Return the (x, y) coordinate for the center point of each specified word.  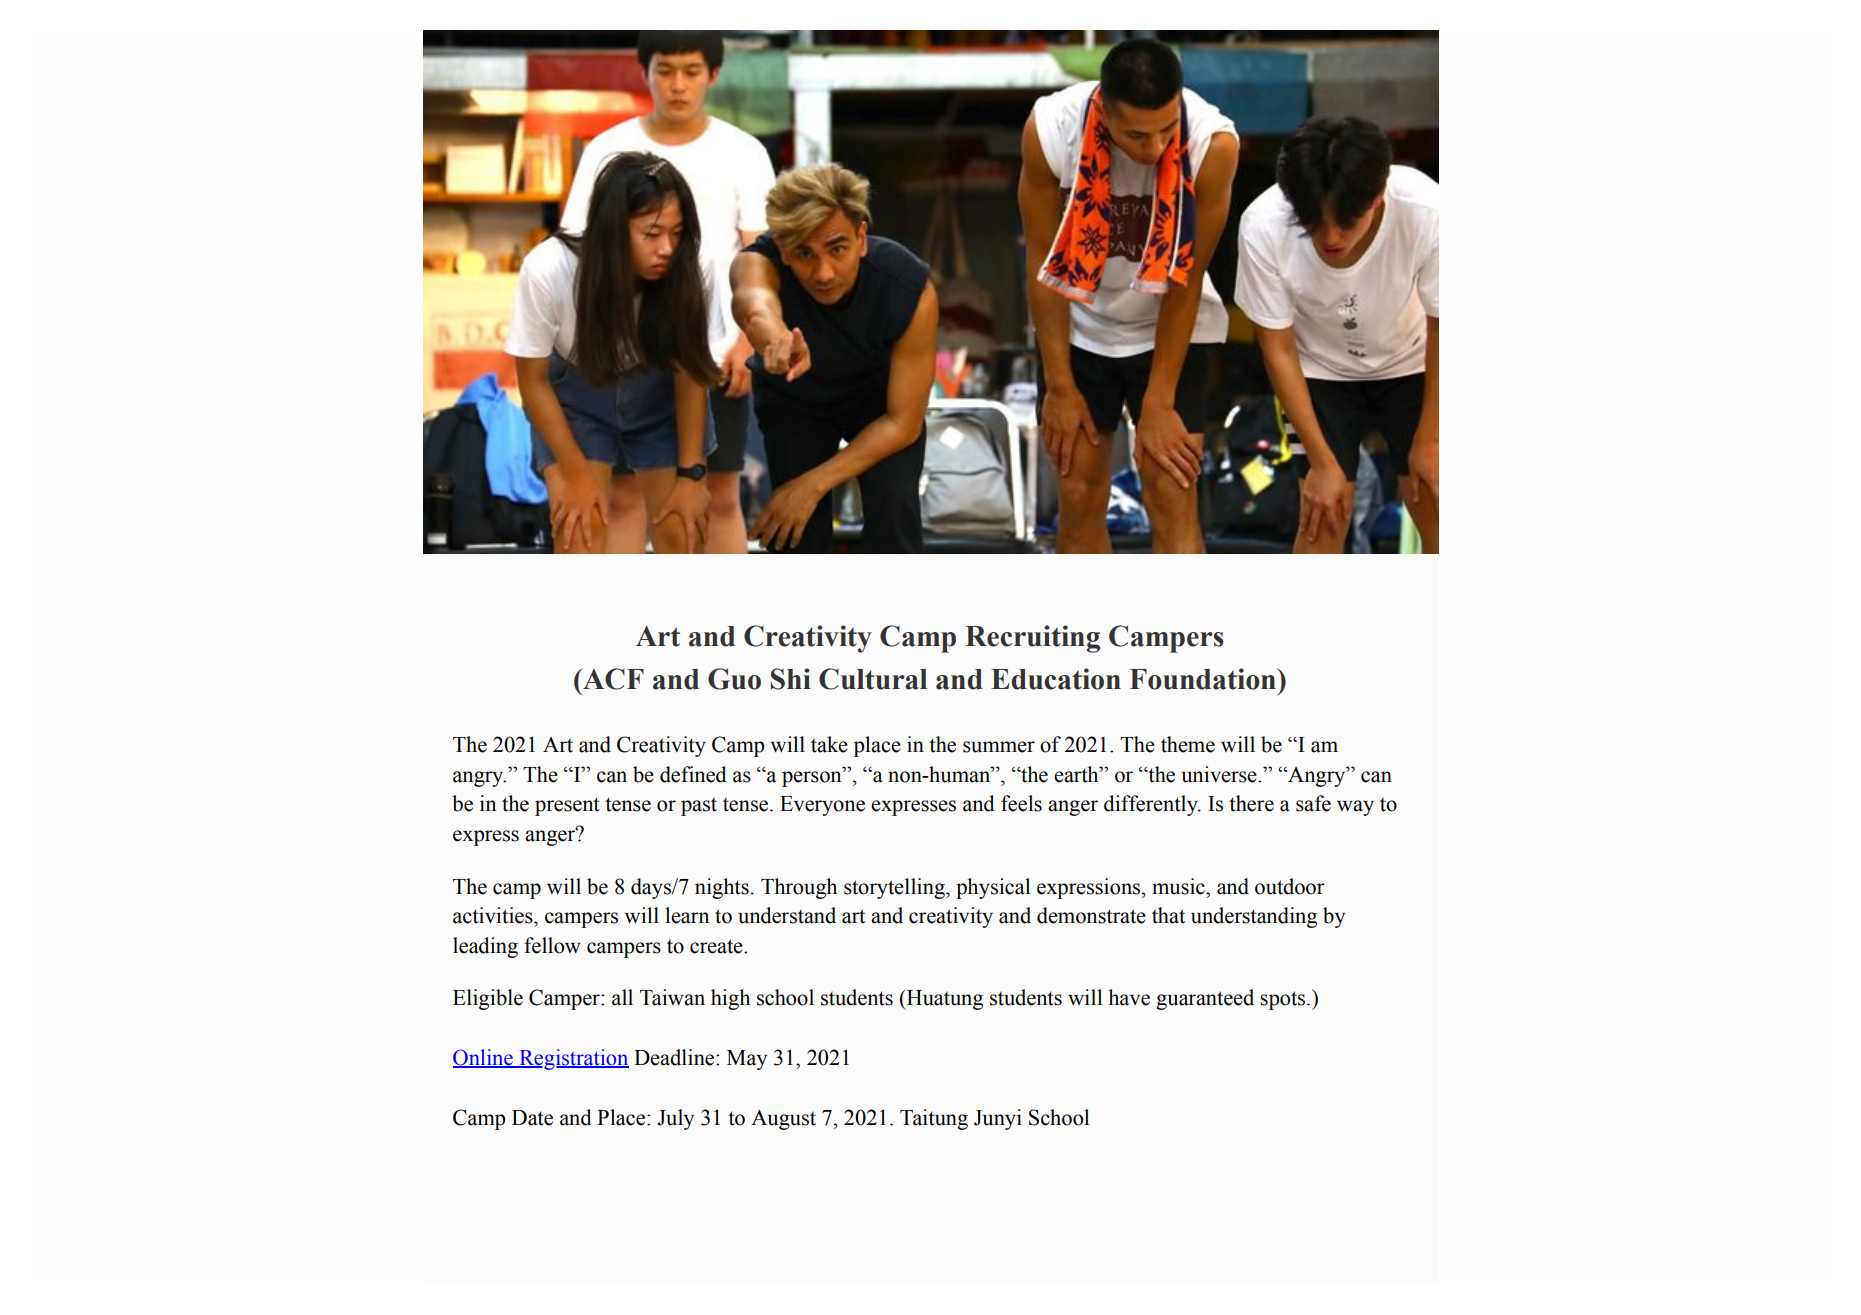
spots (1284, 1000)
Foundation (1204, 679)
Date (532, 1118)
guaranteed (1205, 999)
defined (693, 774)
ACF (612, 679)
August (783, 1119)
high (730, 999)
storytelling (895, 888)
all (622, 997)
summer (999, 747)
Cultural (873, 679)
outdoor (1290, 886)
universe (1220, 774)
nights (722, 888)
